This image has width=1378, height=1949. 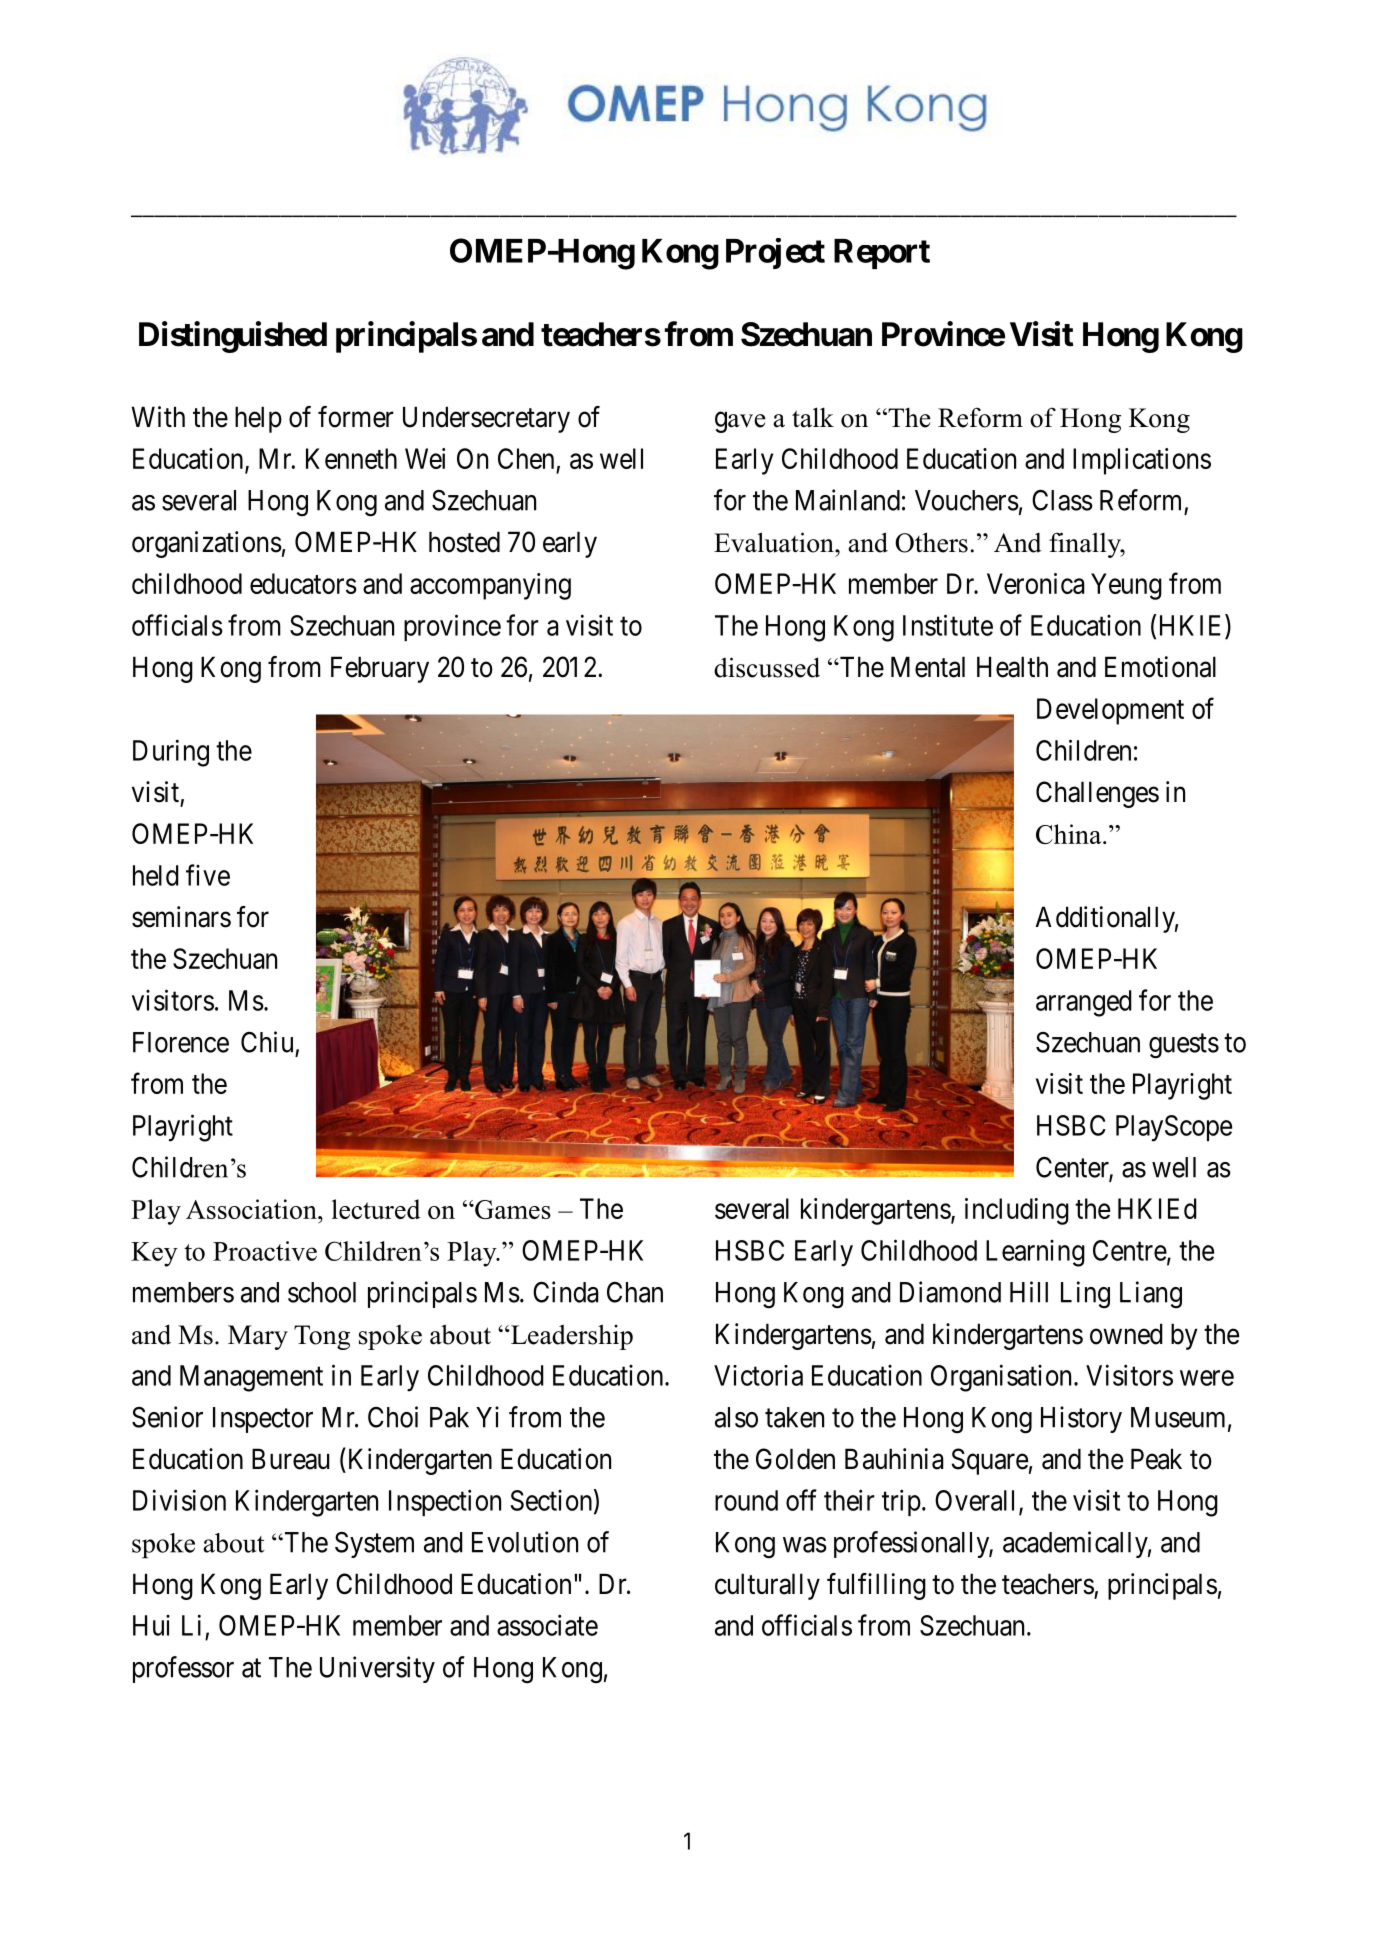 What do you see at coordinates (775, 253) in the image?
I see `Project` at bounding box center [775, 253].
